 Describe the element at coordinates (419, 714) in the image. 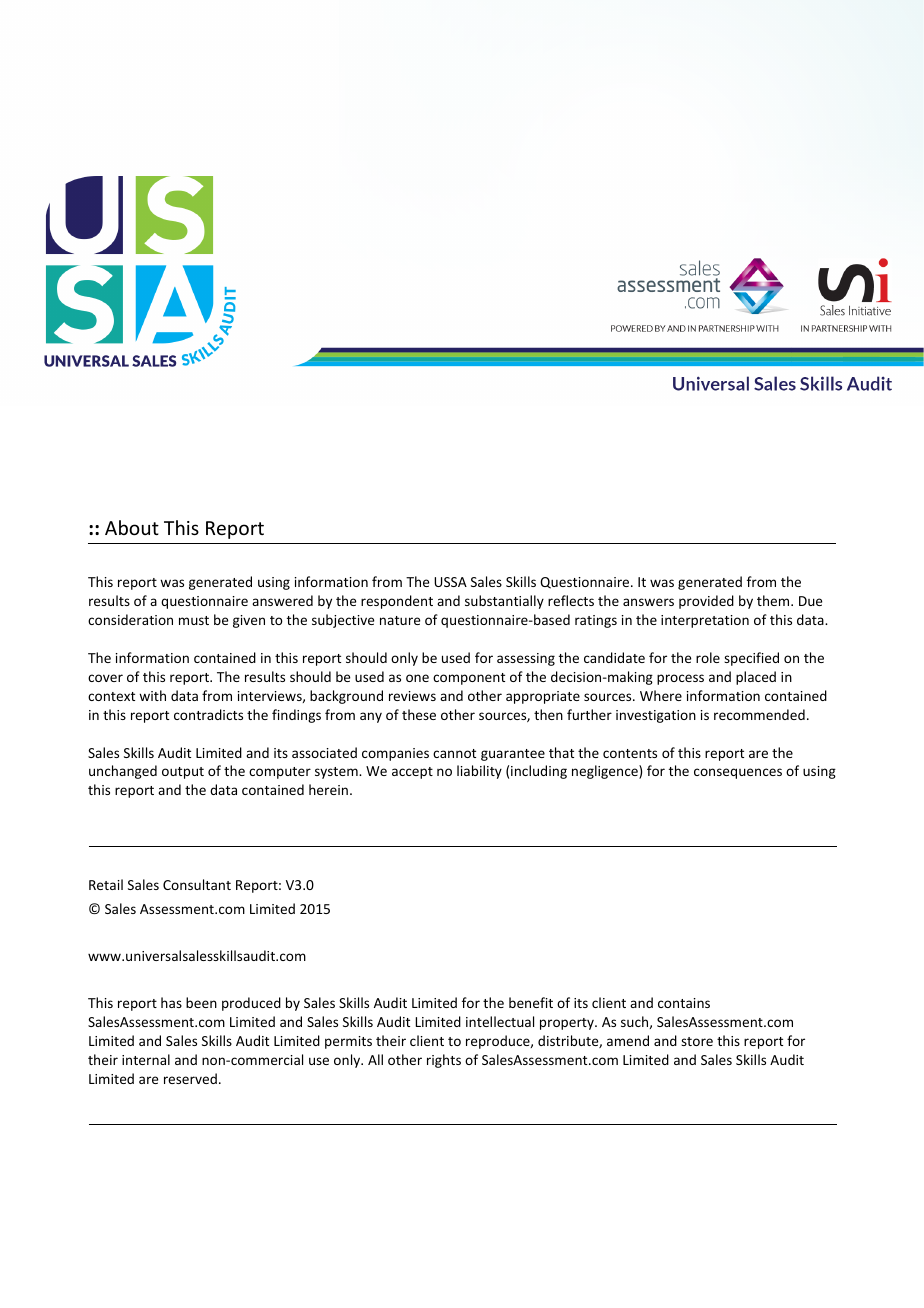

I see `these` at that location.
